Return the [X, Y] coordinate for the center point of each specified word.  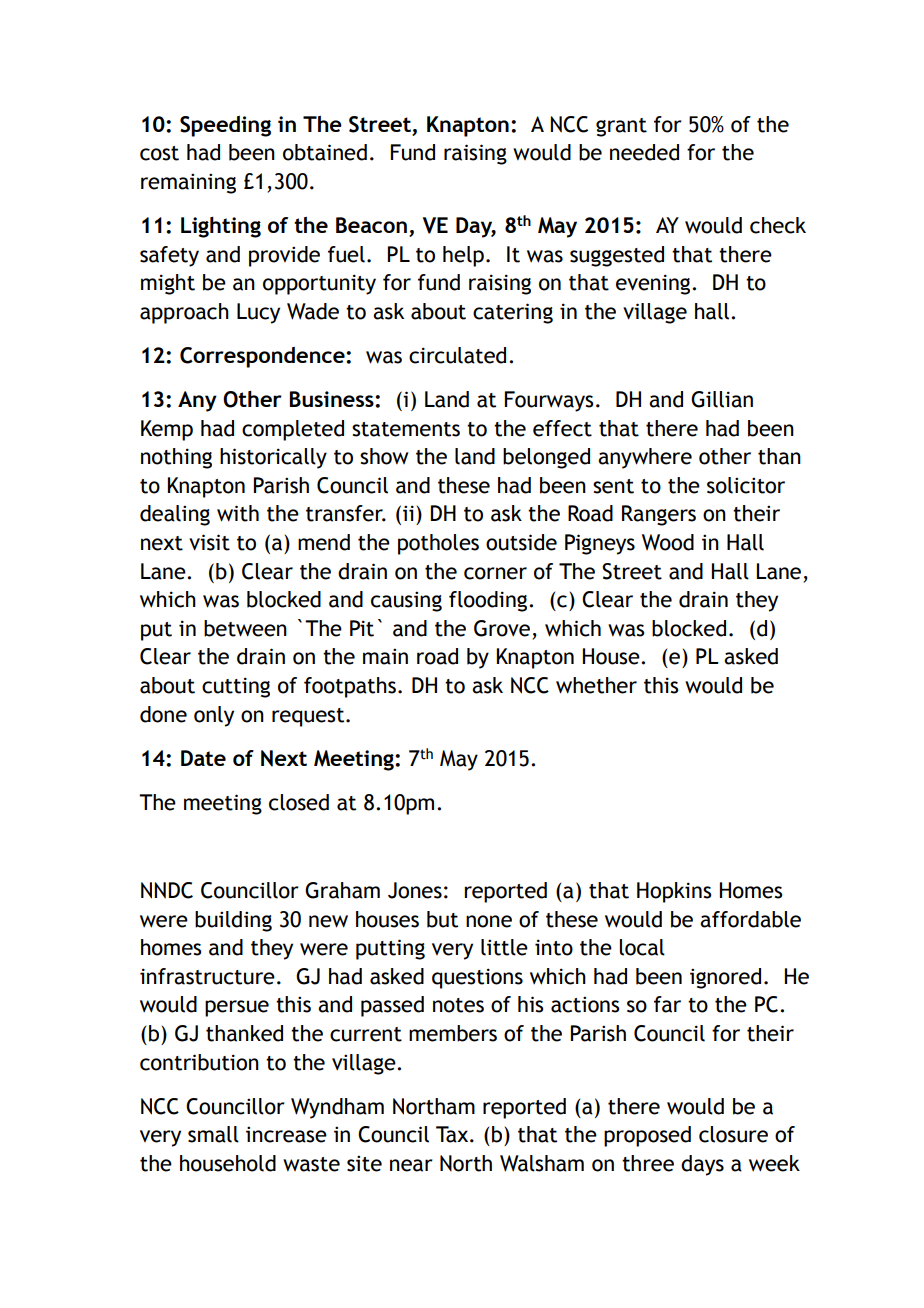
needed [644, 152]
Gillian [722, 399]
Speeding [225, 126]
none [489, 921]
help [463, 256]
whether [596, 685]
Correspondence [263, 357]
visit [209, 542]
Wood [668, 542]
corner [495, 573]
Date [203, 758]
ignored [725, 978]
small [213, 1134]
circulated [457, 355]
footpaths [350, 687]
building [233, 921]
